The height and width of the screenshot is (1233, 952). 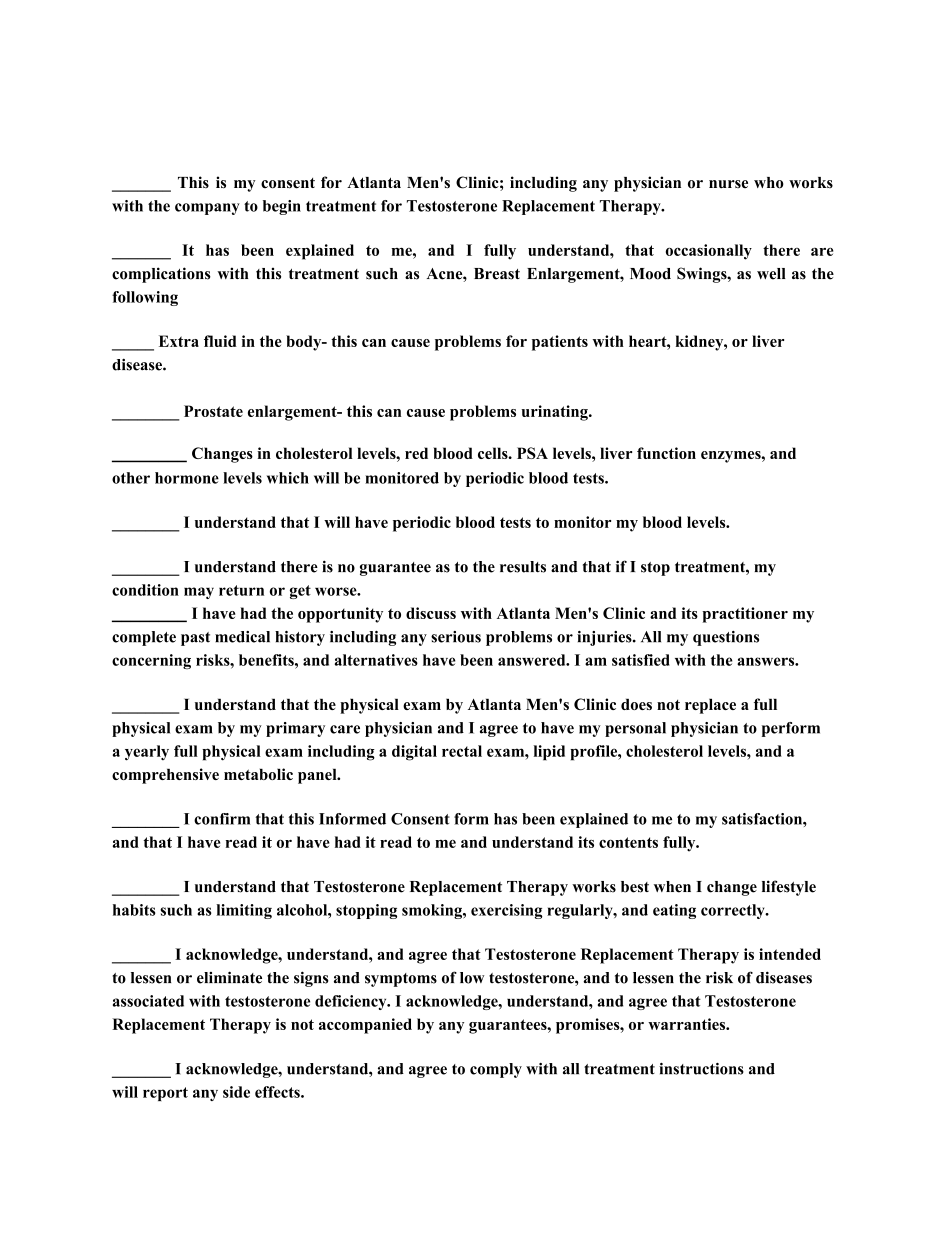 I want to click on nurse, so click(x=728, y=184).
